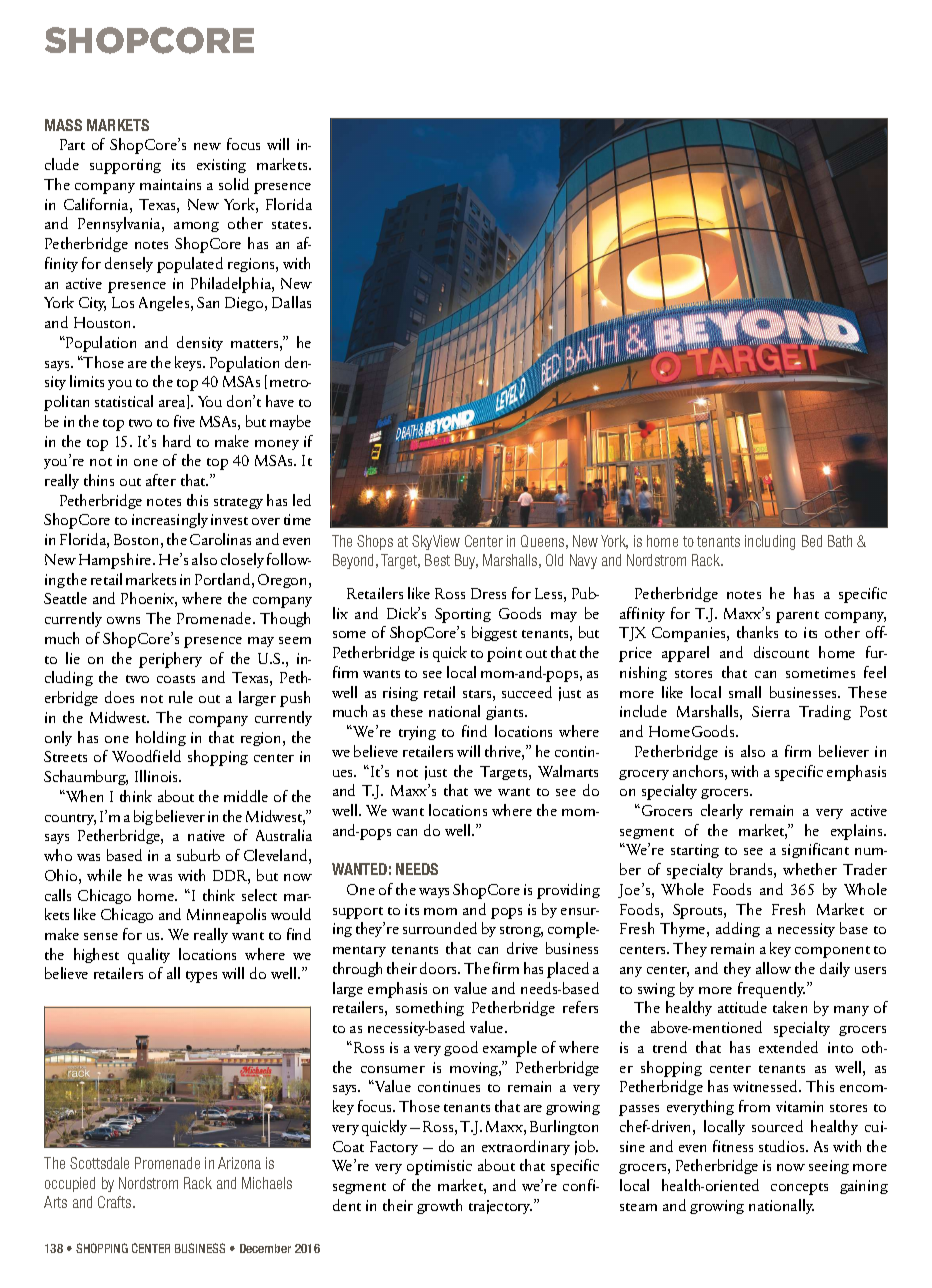  Describe the element at coordinates (291, 225) in the screenshot. I see `states` at that location.
